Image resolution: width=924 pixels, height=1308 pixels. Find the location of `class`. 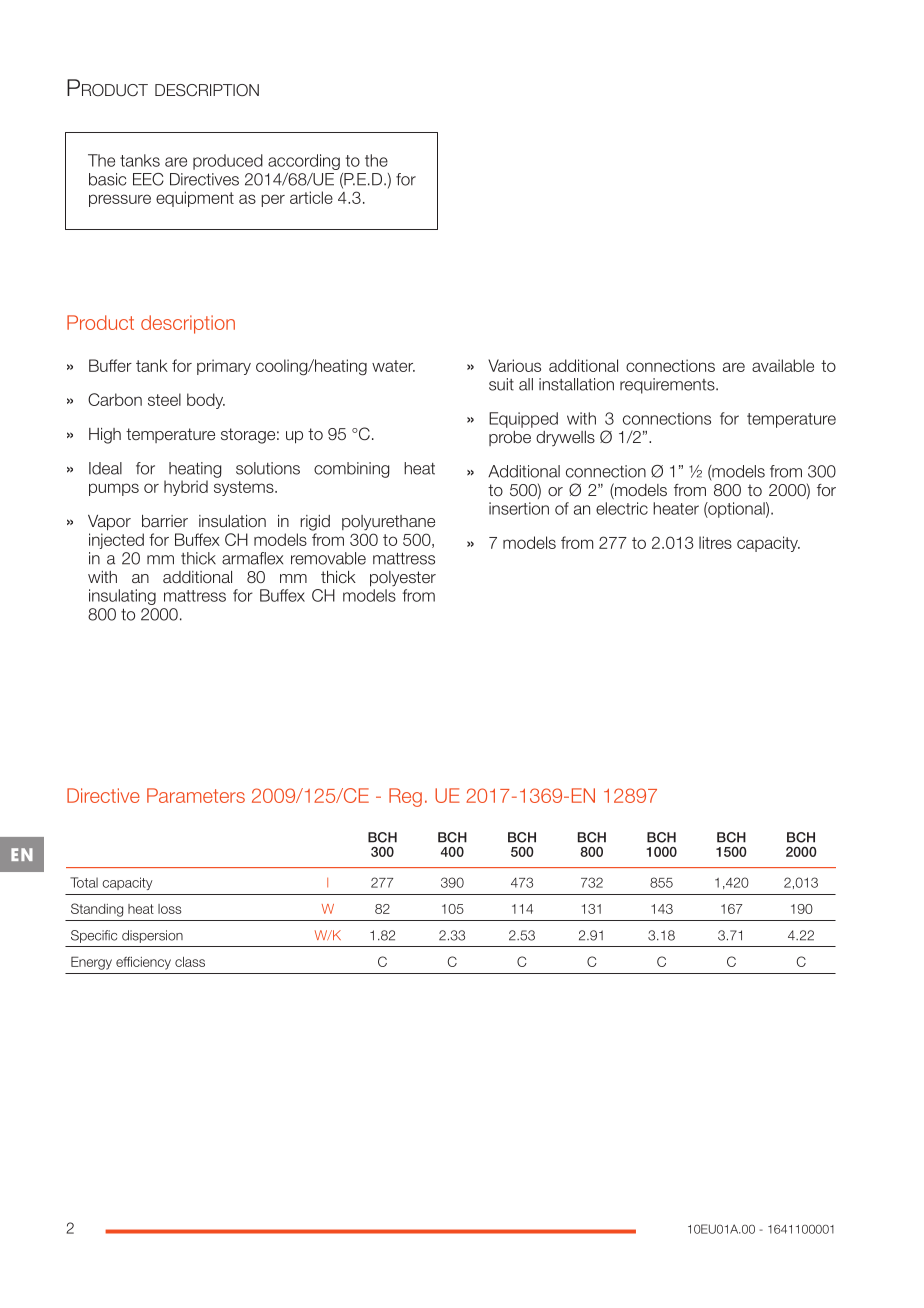

class is located at coordinates (190, 962).
